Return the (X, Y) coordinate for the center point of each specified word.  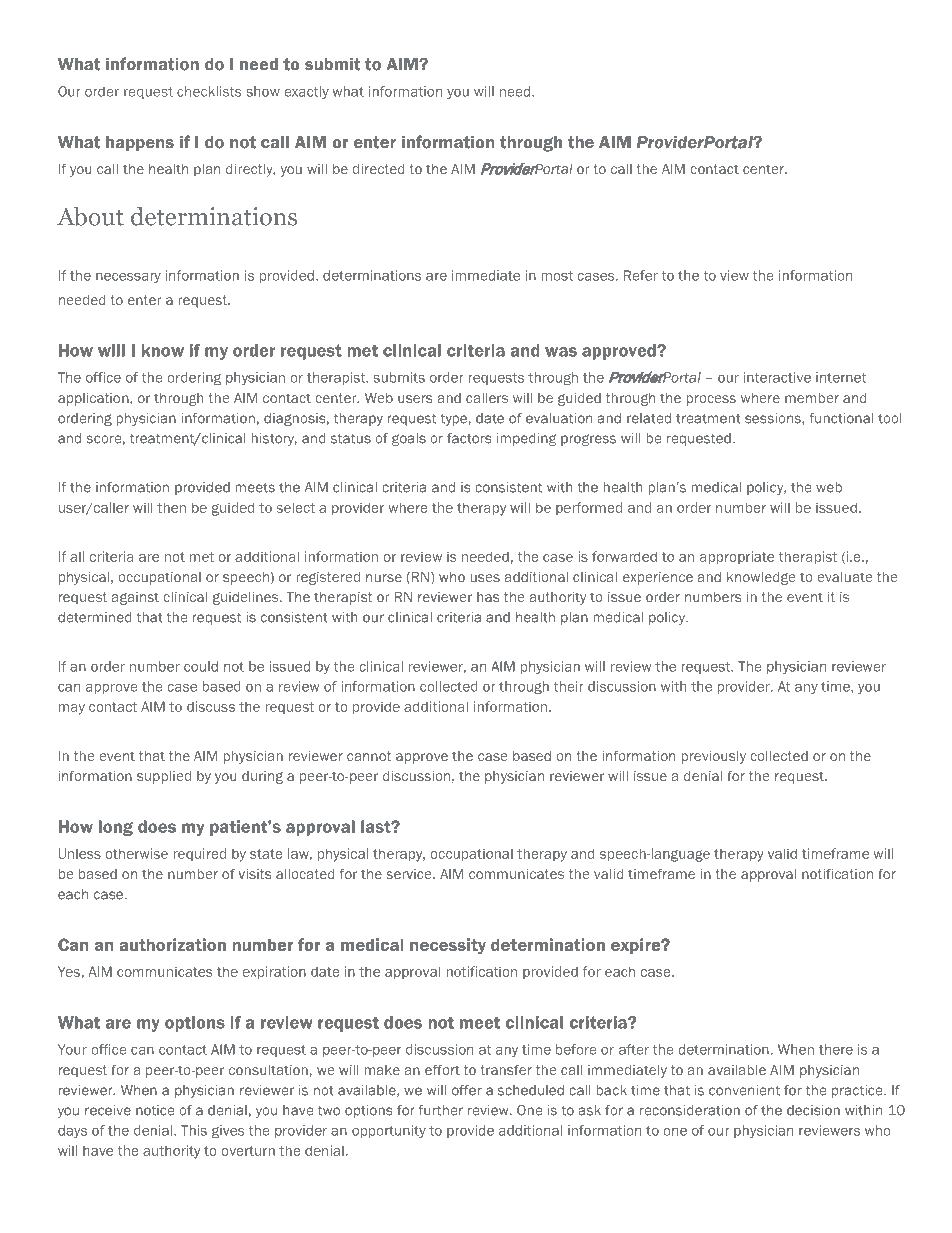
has (488, 597)
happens (140, 144)
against (135, 598)
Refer (641, 275)
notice (155, 1110)
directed (378, 169)
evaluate (845, 577)
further (440, 1110)
